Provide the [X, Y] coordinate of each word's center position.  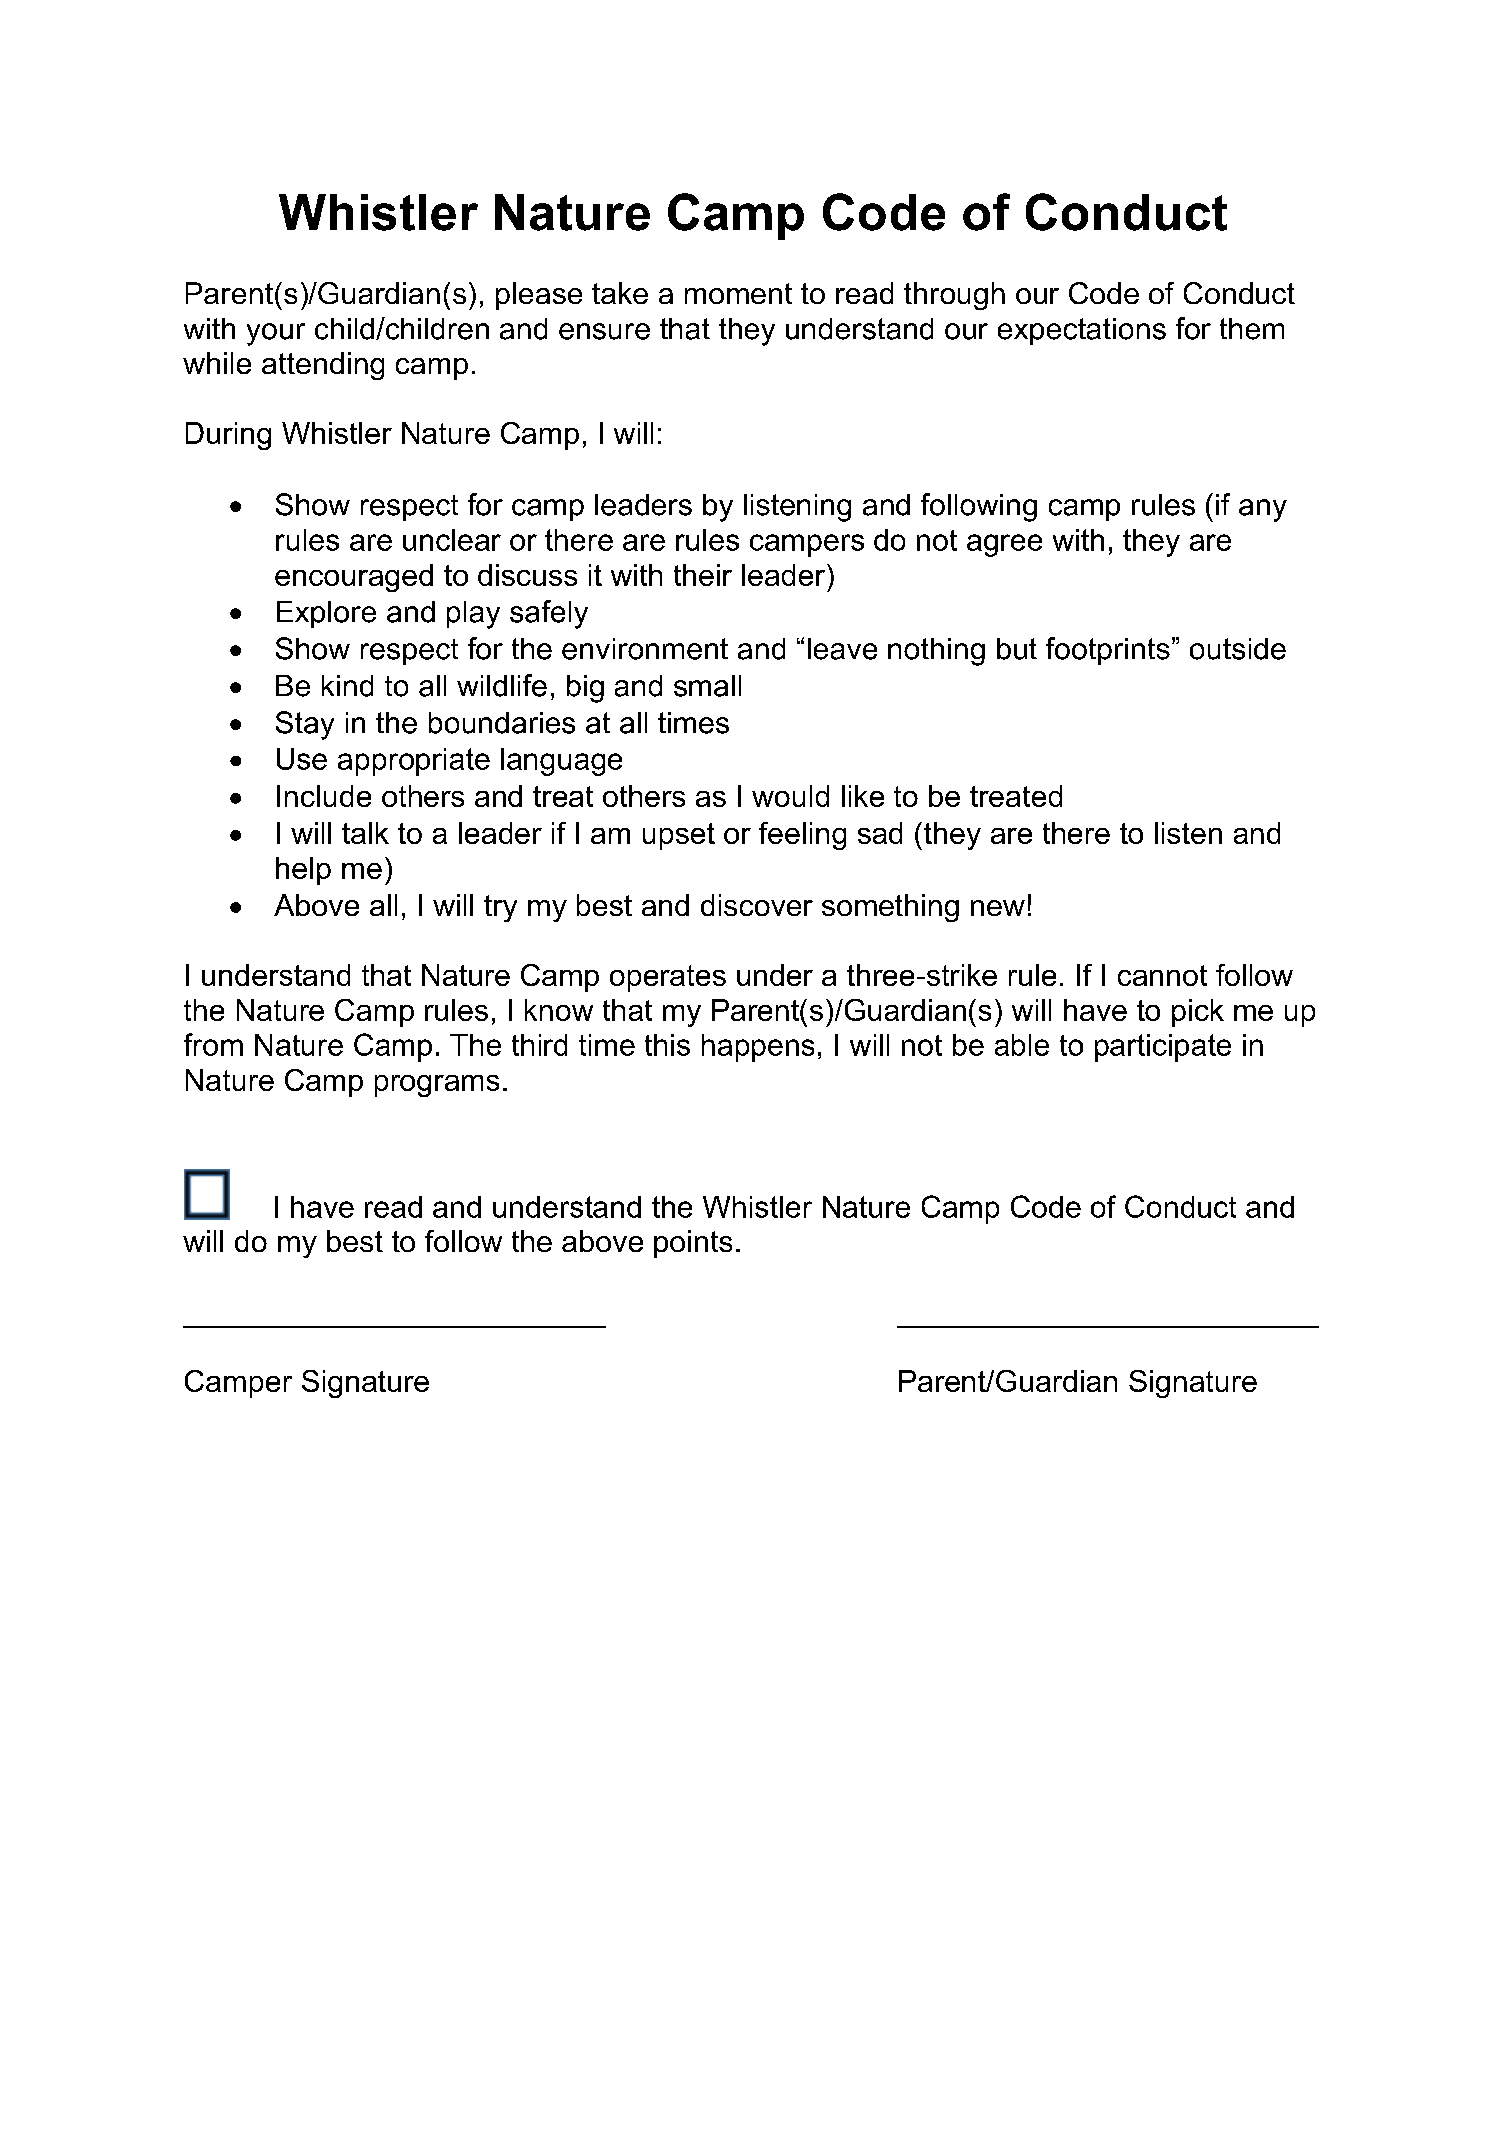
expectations [1082, 331]
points [693, 1244]
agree [1004, 545]
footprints [1108, 651]
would [790, 796]
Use [302, 759]
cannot [1162, 975]
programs [437, 1086]
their [703, 575]
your [276, 334]
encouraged [354, 578]
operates [668, 978]
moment [738, 293]
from [213, 1044]
